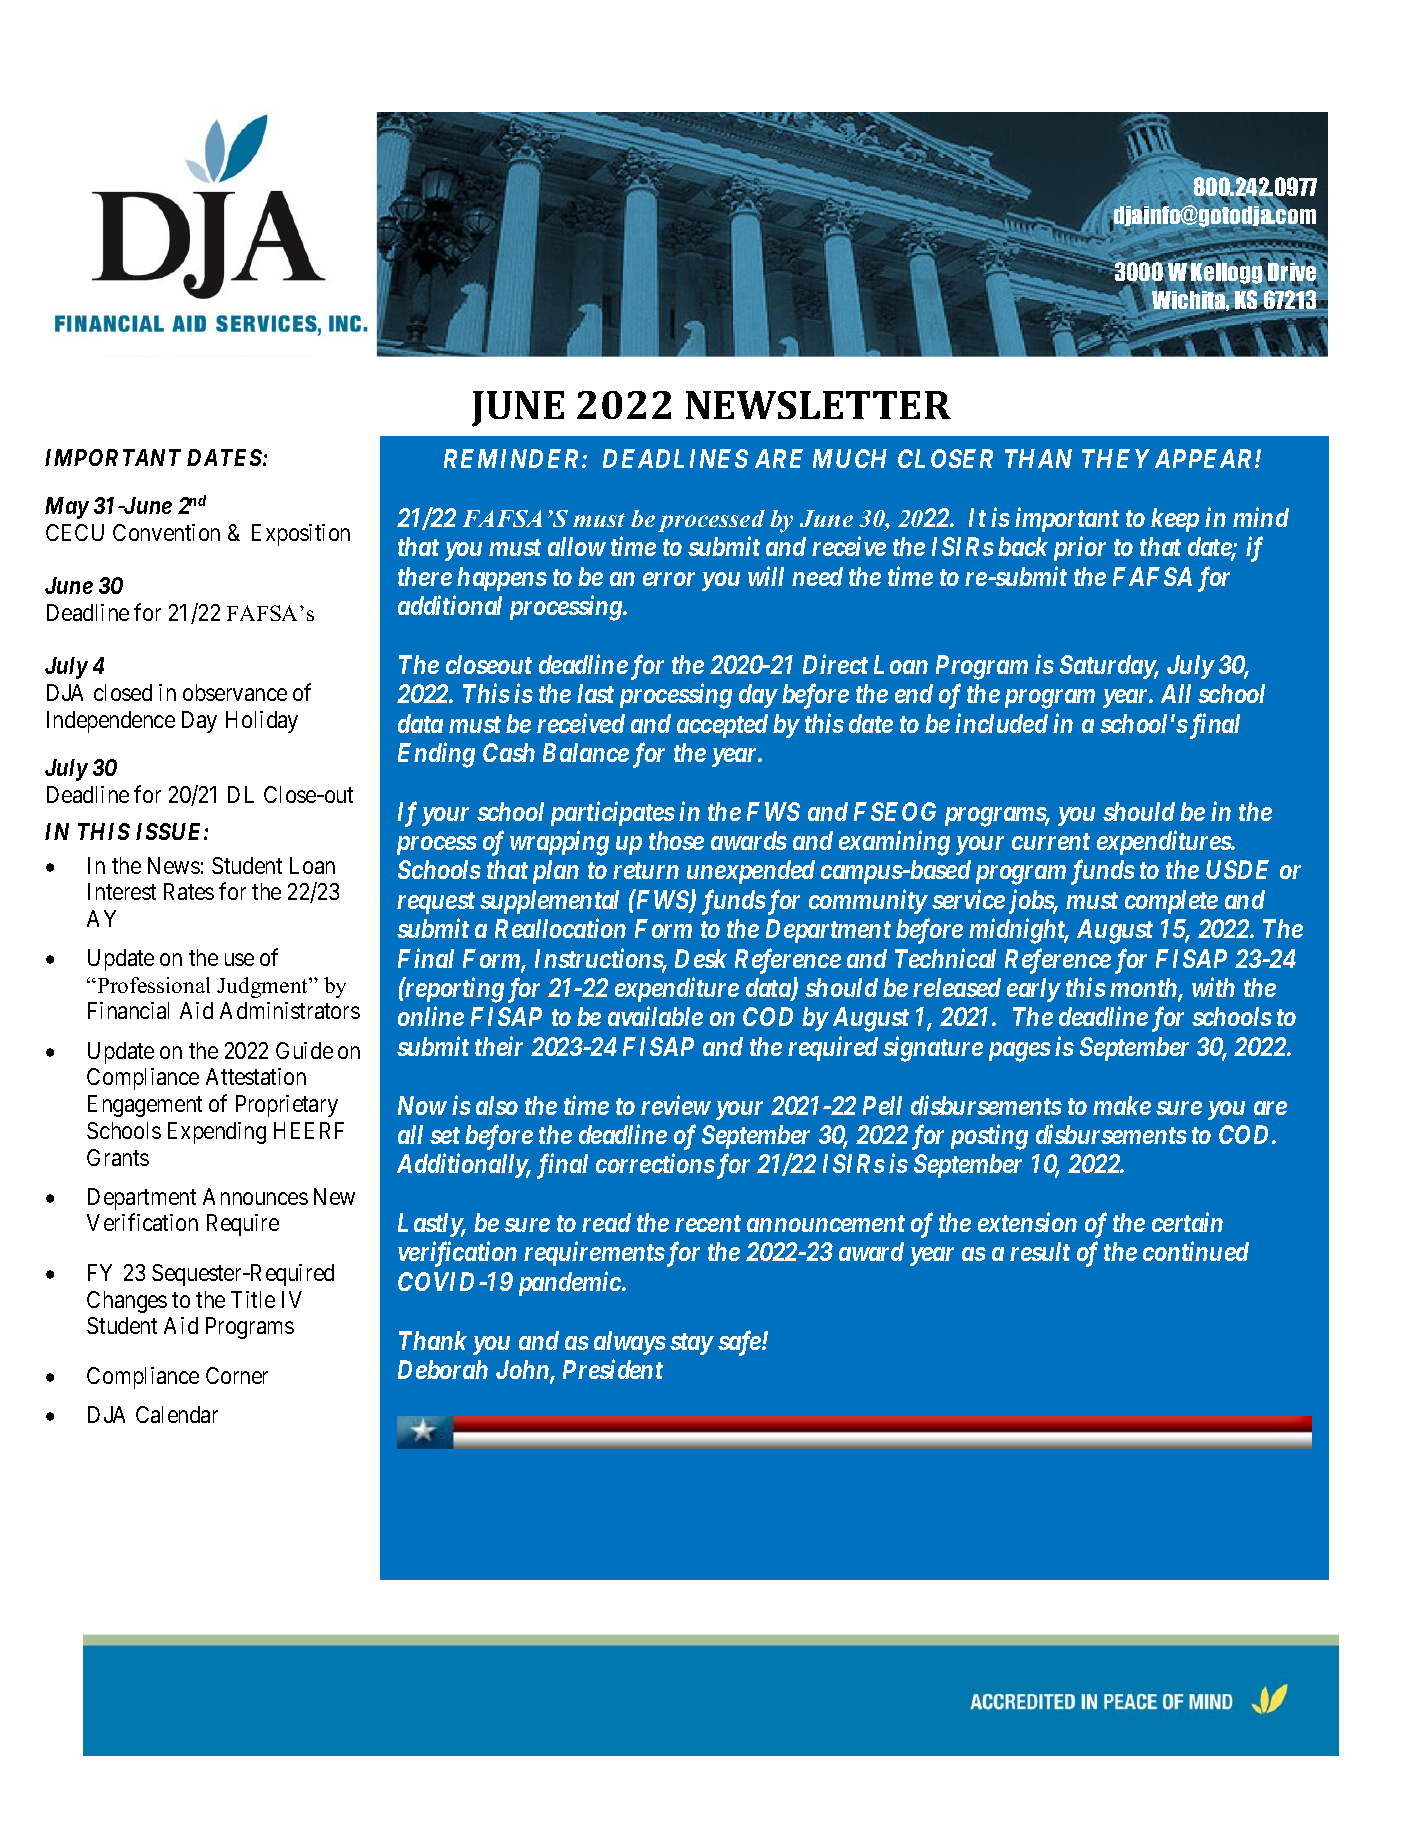  Describe the element at coordinates (237, 1375) in the image. I see `Corner` at that location.
